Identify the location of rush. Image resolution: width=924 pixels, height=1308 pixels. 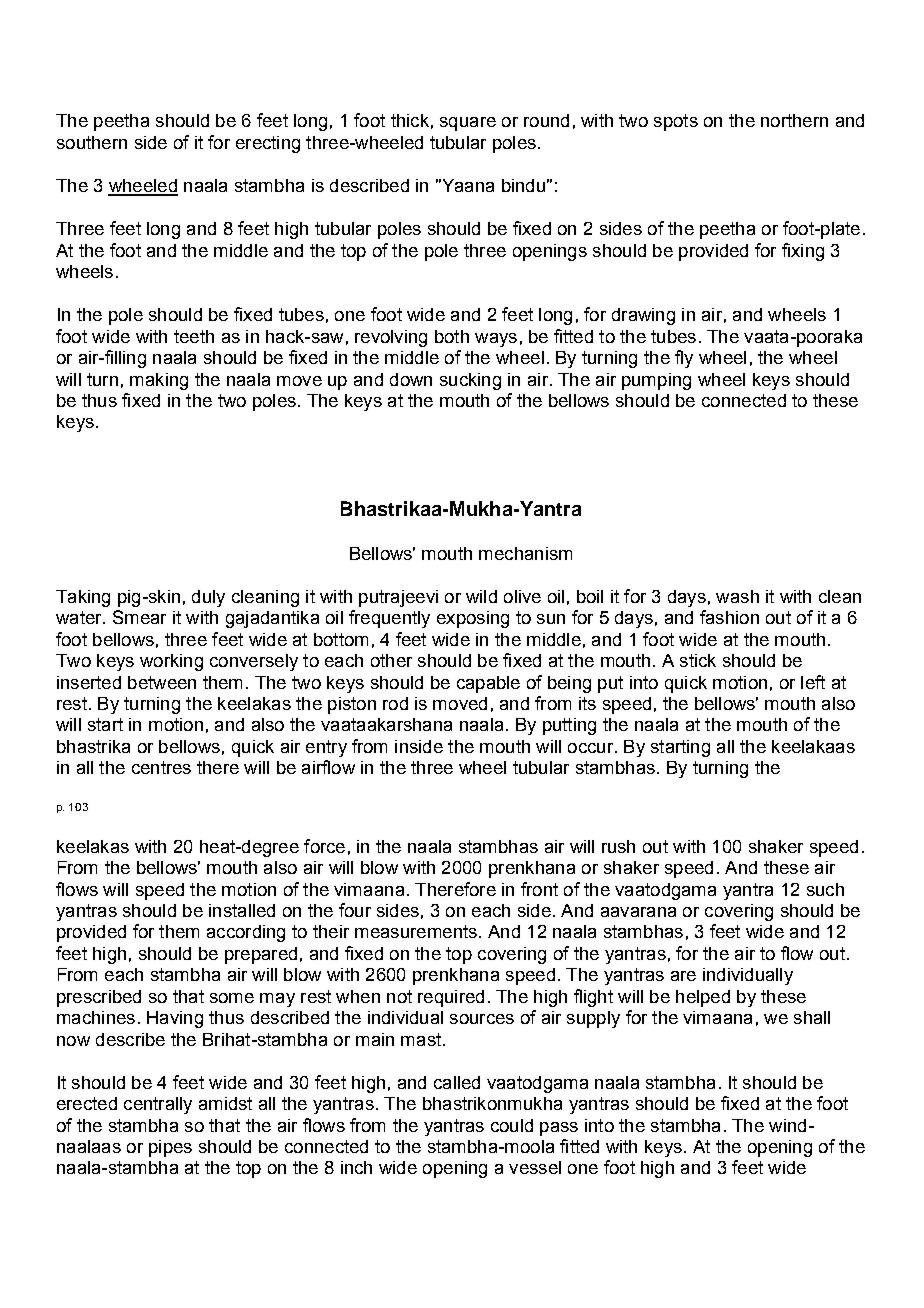
(618, 846).
